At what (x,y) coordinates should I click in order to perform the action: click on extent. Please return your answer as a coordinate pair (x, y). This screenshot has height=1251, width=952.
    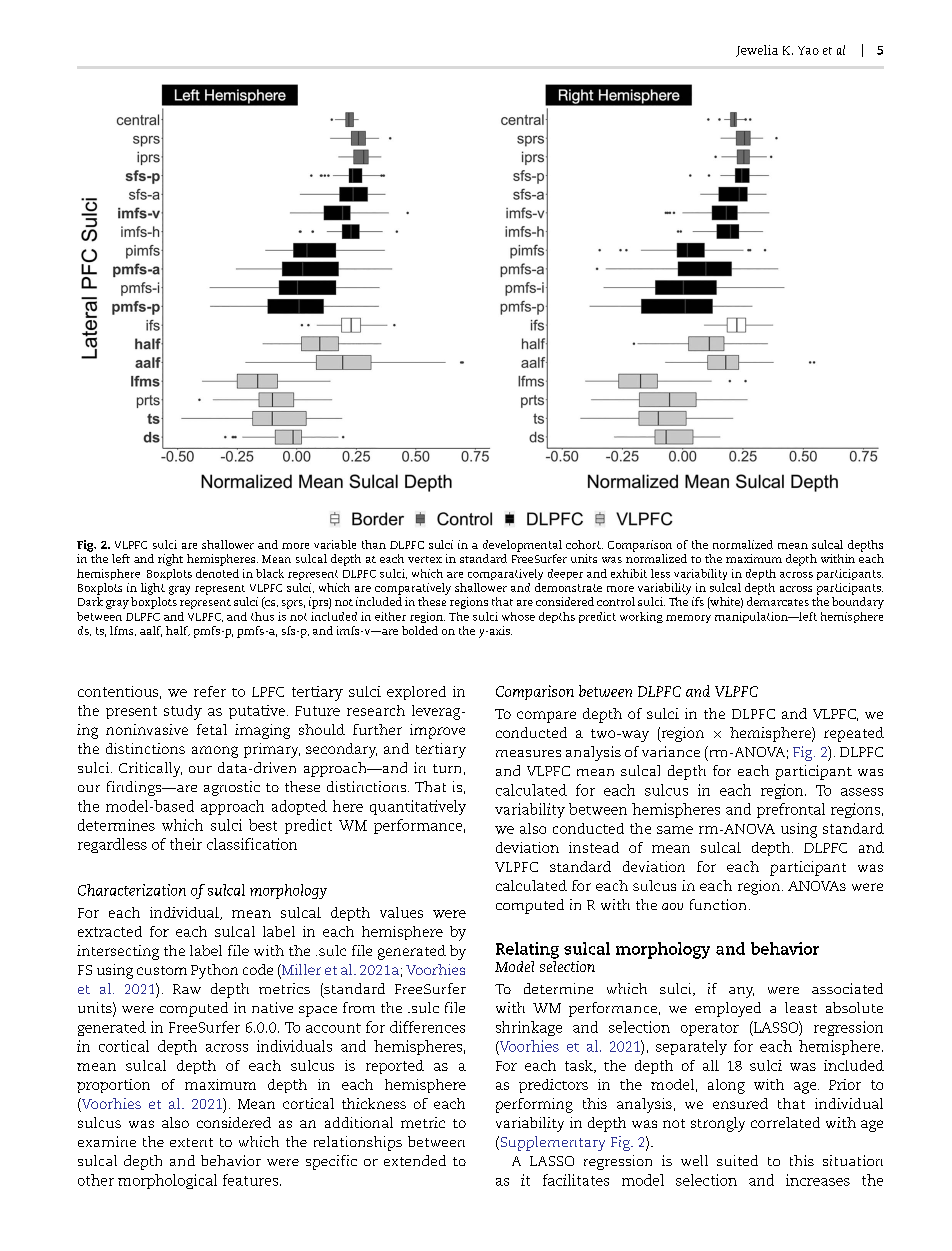
    Looking at the image, I should click on (191, 1142).
